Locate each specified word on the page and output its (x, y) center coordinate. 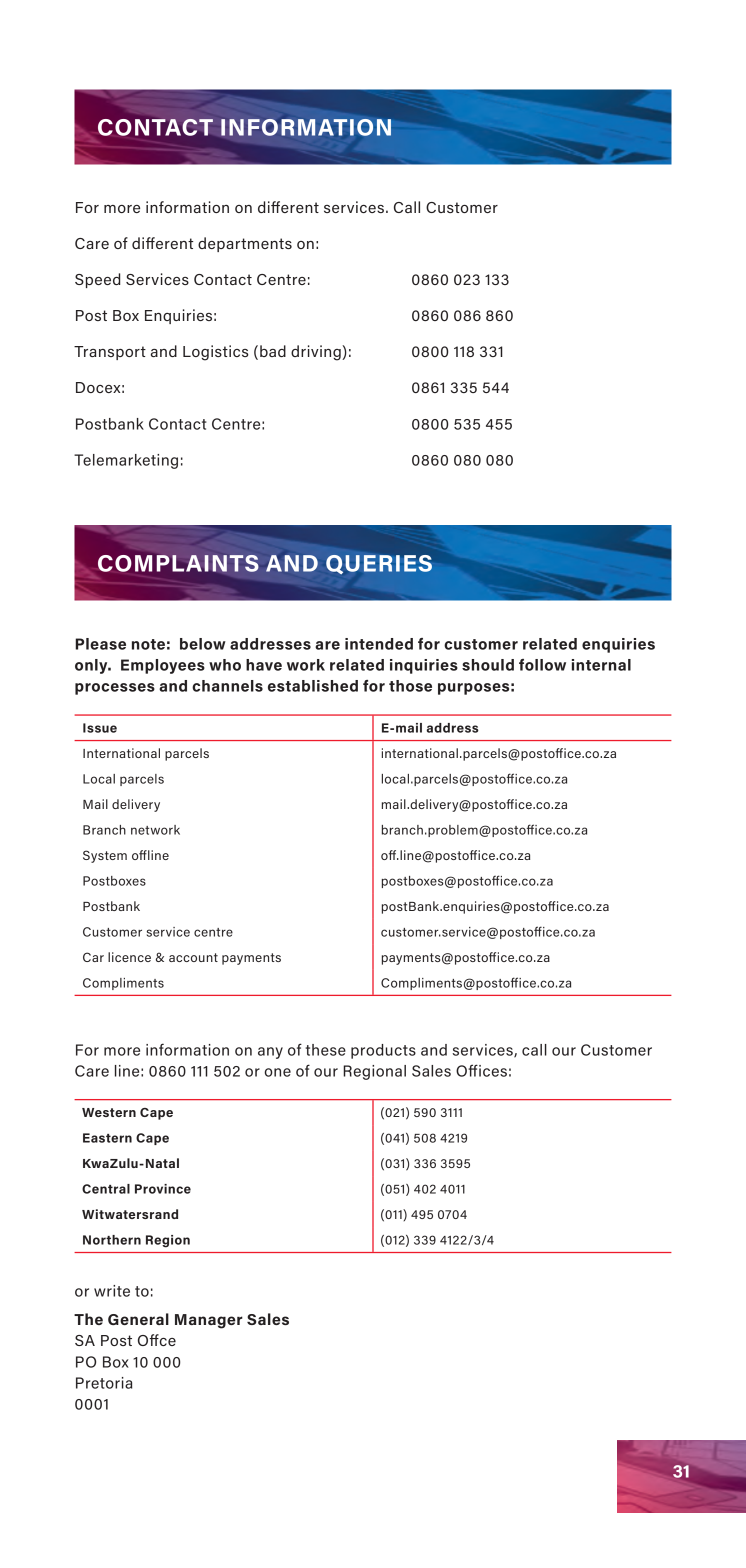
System (105, 856)
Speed (97, 280)
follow (542, 665)
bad (273, 351)
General (138, 1319)
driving (317, 353)
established (313, 686)
